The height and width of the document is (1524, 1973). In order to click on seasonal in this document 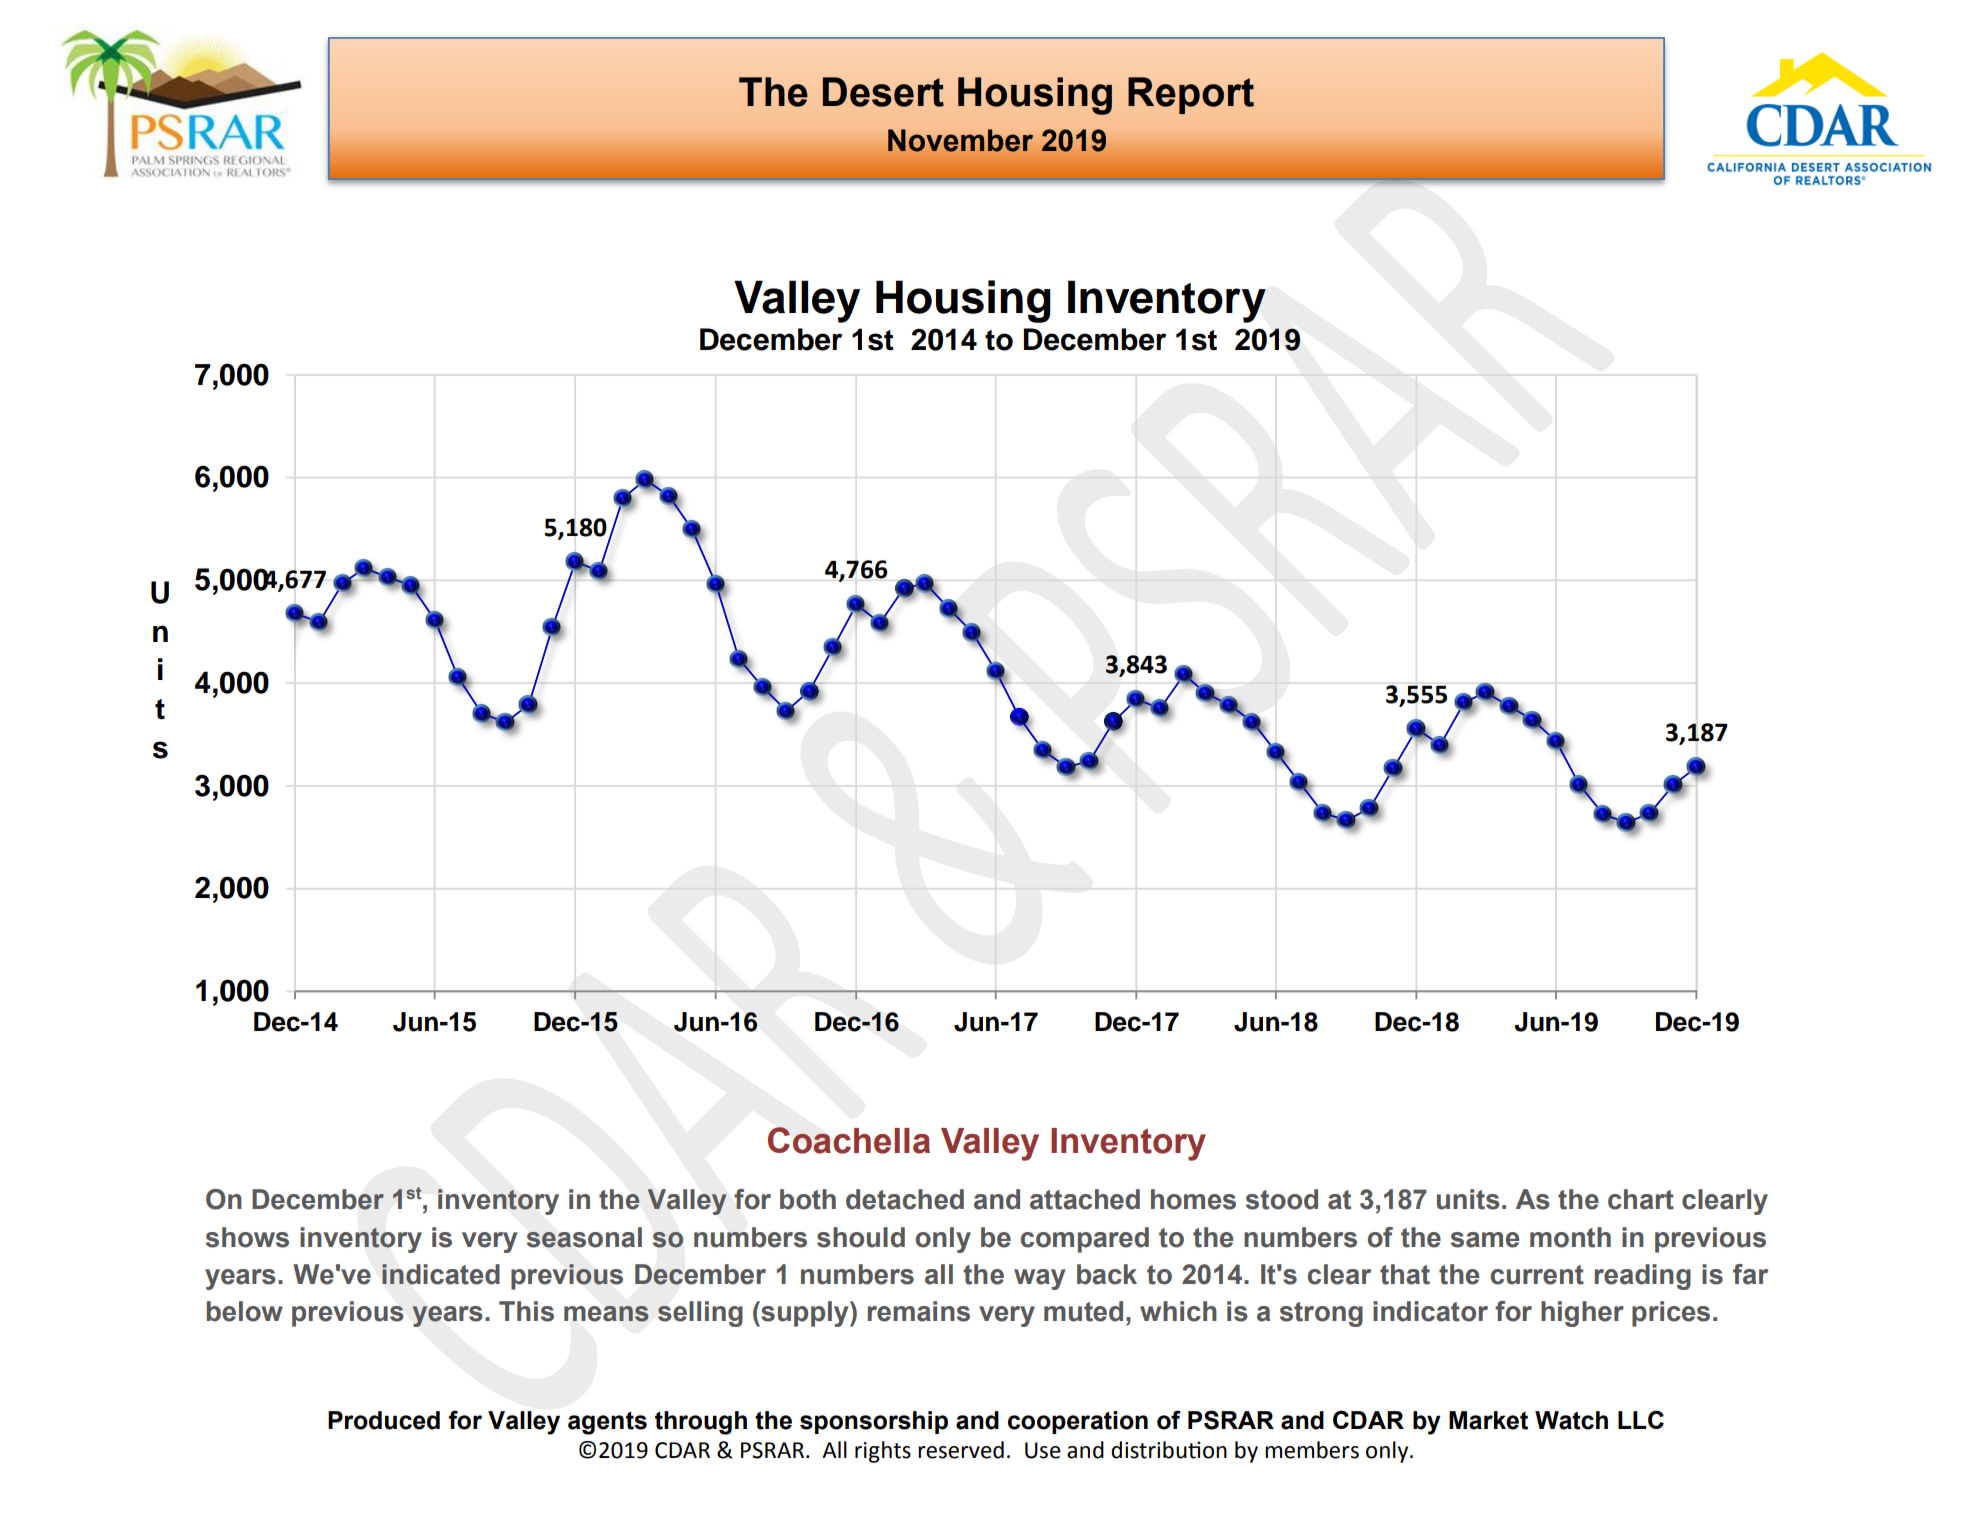, I will do `click(584, 1237)`.
